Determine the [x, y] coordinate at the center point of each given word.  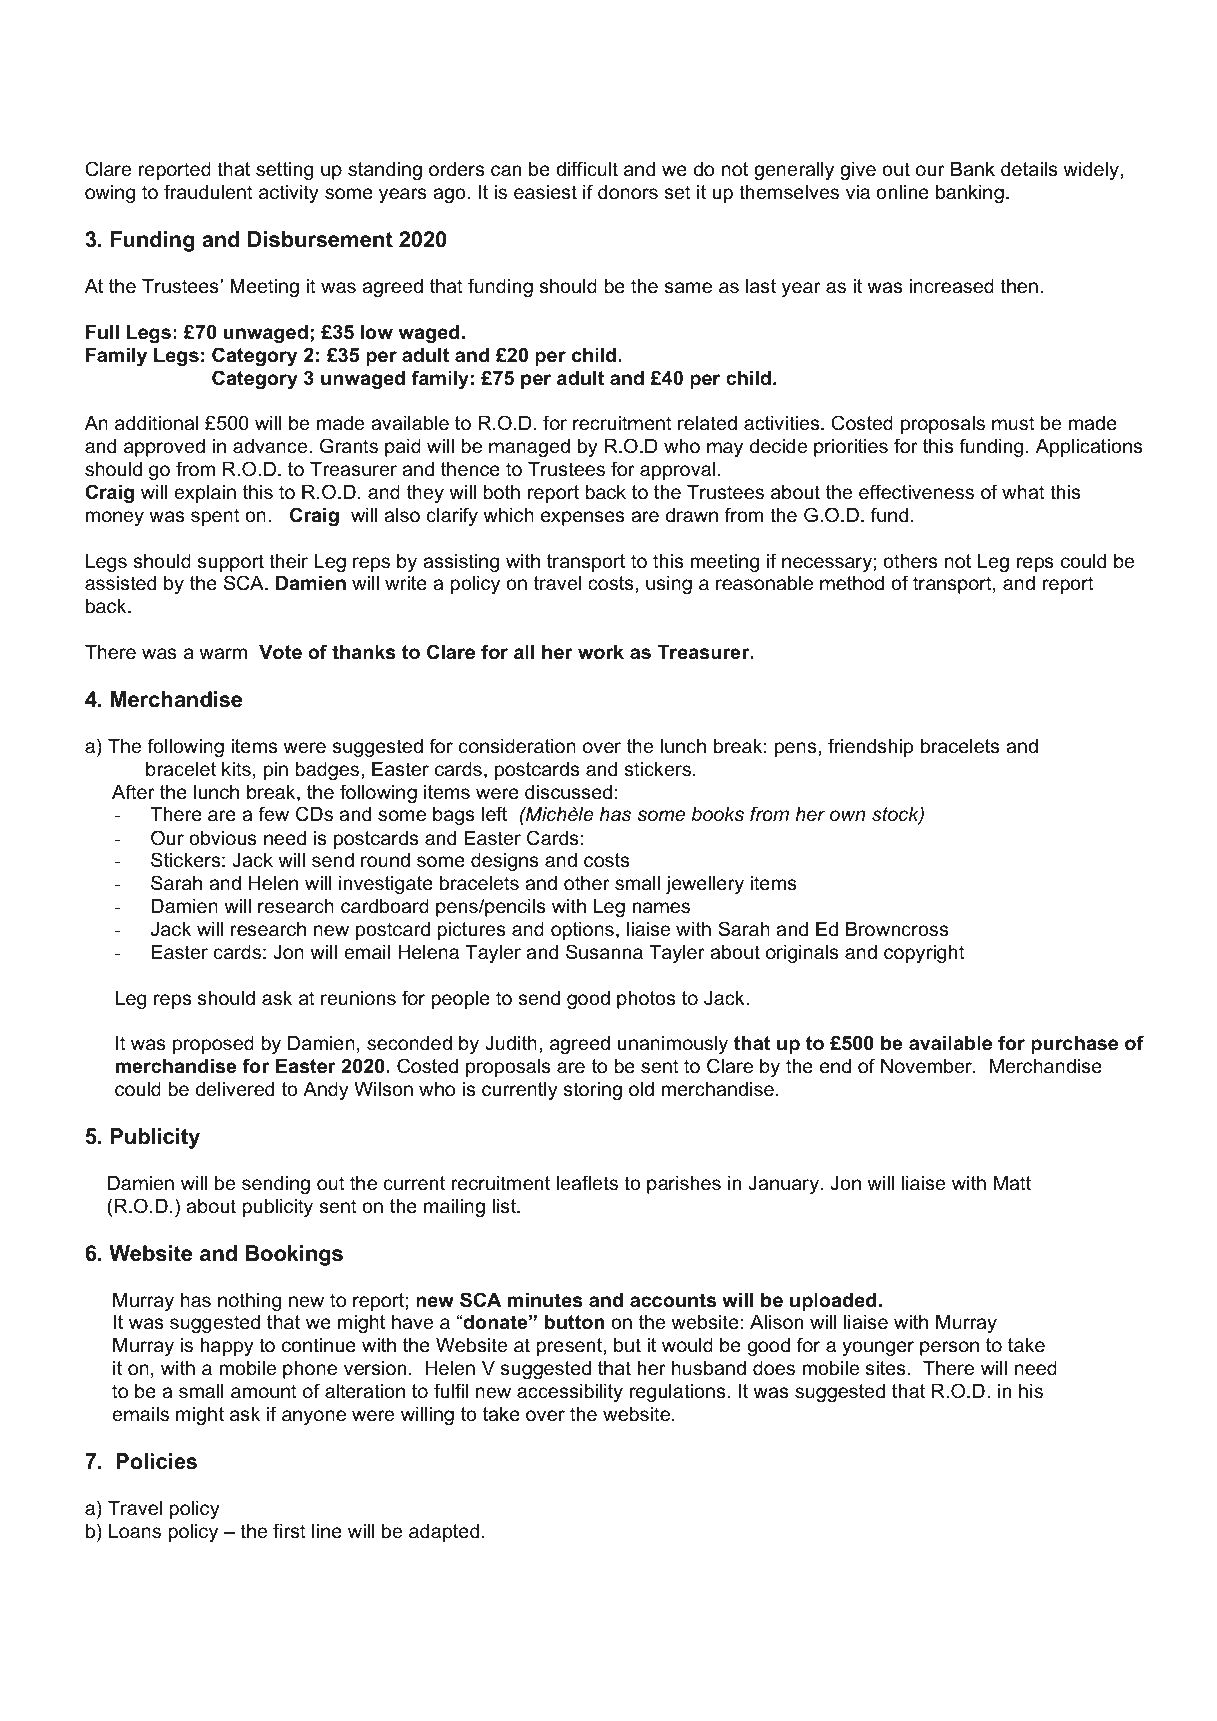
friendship [870, 747]
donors [628, 192]
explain [205, 494]
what [1023, 492]
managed [529, 448]
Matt [1012, 1183]
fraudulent [208, 192]
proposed [213, 1045]
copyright [924, 954]
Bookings [294, 1255]
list [505, 1206]
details [1029, 169]
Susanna [604, 952]
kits [236, 769]
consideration [517, 746]
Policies [156, 1461]
